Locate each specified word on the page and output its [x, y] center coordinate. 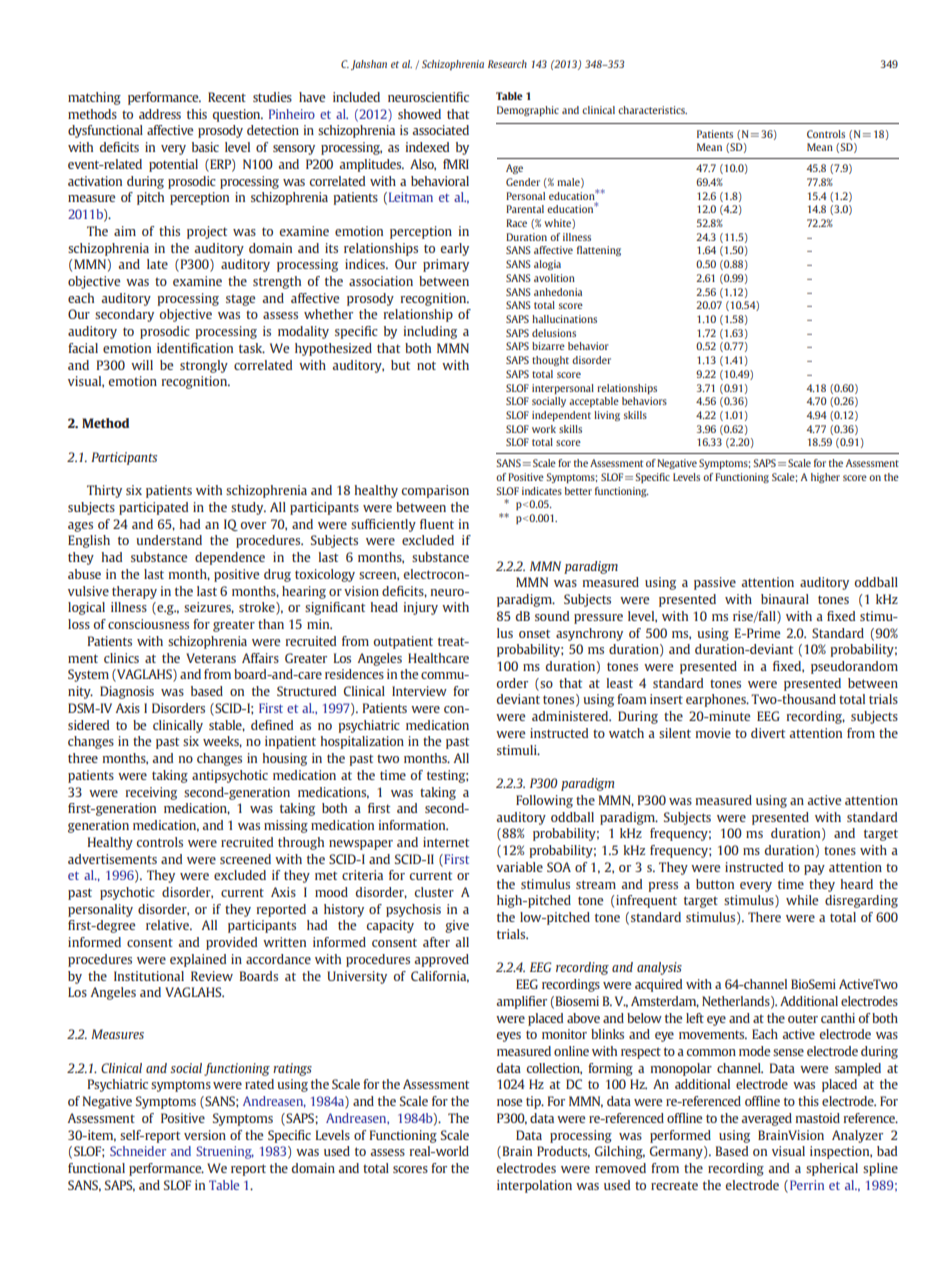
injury [421, 608]
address [160, 114]
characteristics [652, 110]
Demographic [528, 111]
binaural [785, 599]
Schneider [138, 1151]
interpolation [534, 1186]
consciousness [148, 624]
